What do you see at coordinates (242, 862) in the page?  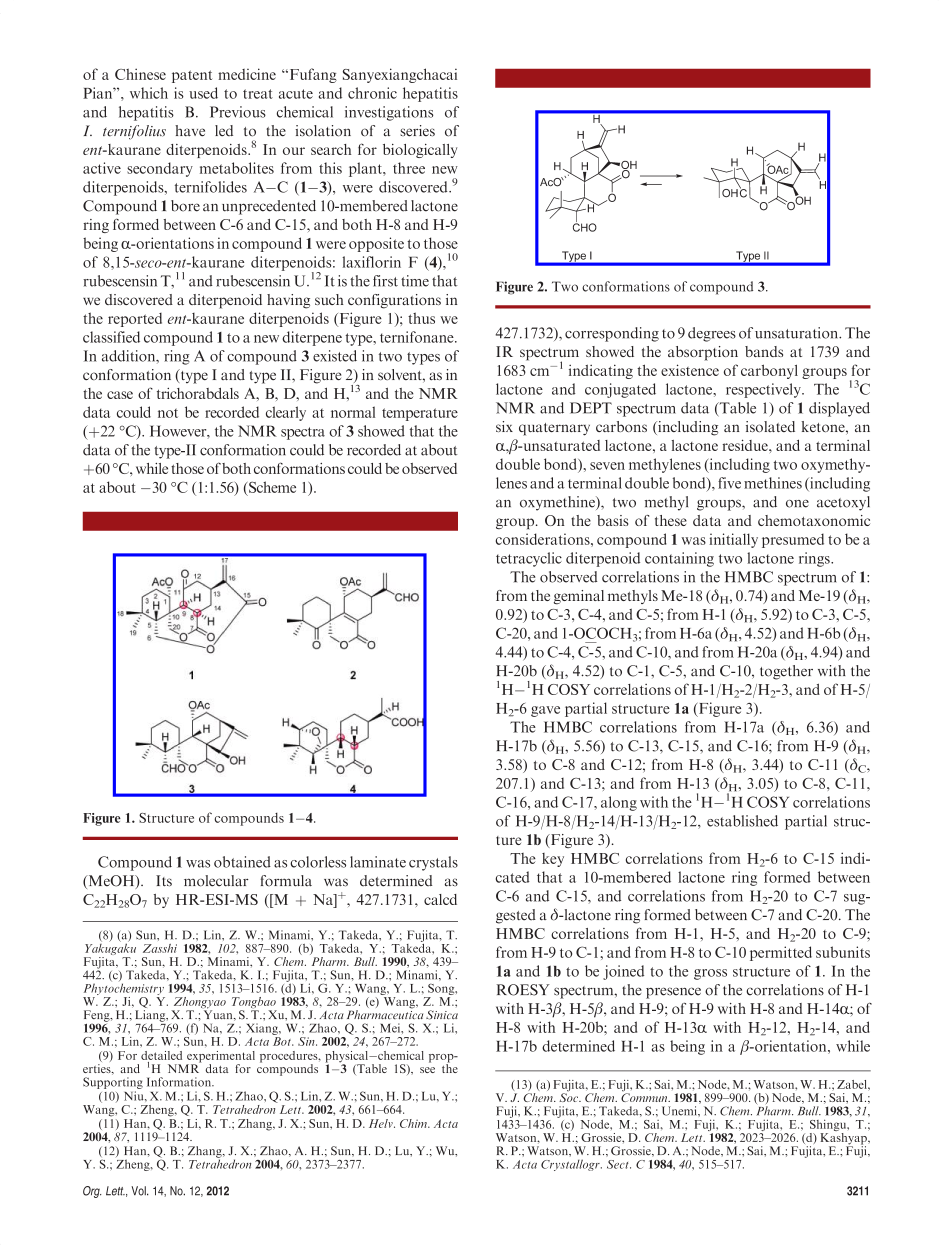 I see `obtained` at bounding box center [242, 862].
